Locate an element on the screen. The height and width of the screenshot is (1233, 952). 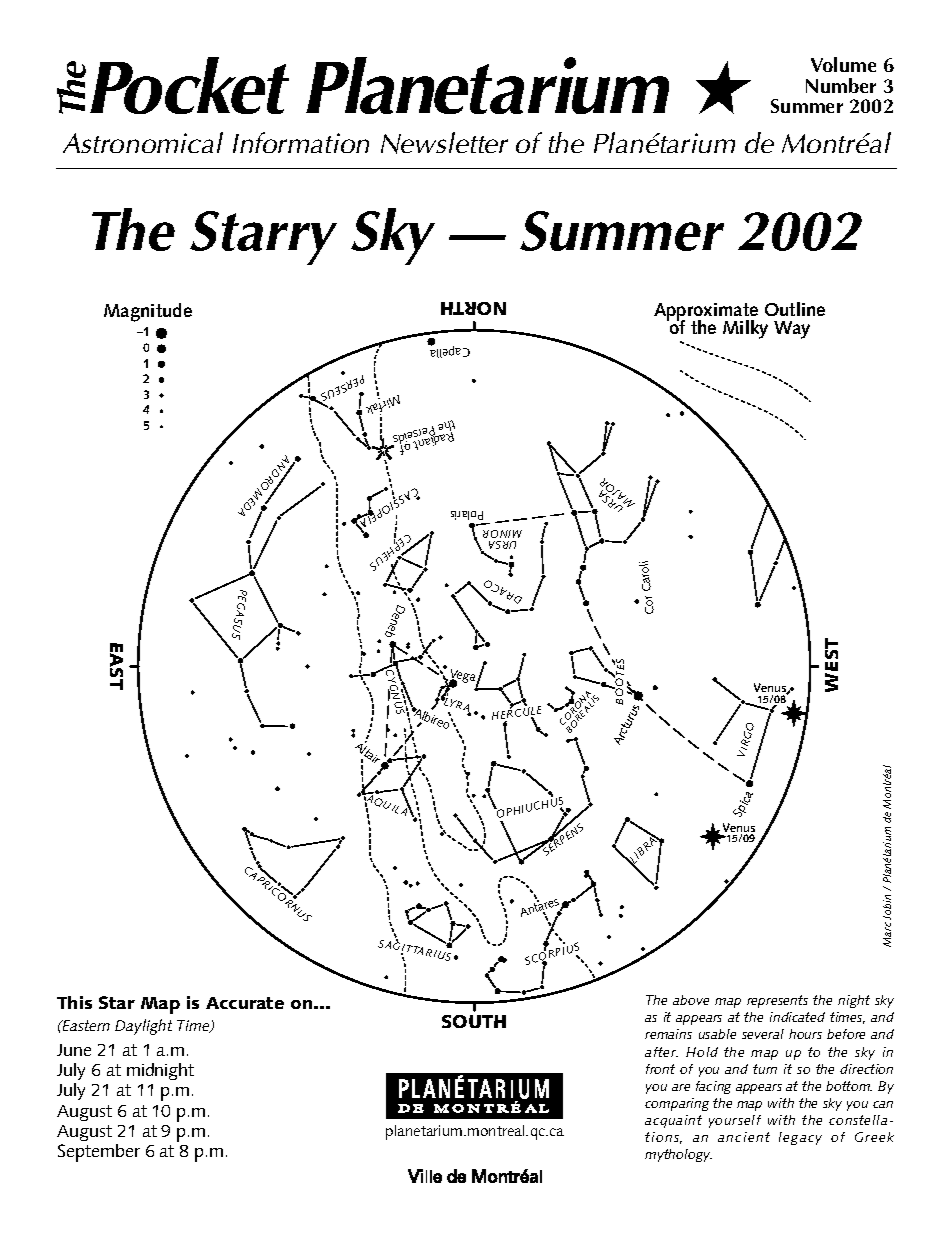
SOUTH is located at coordinates (474, 1021).
